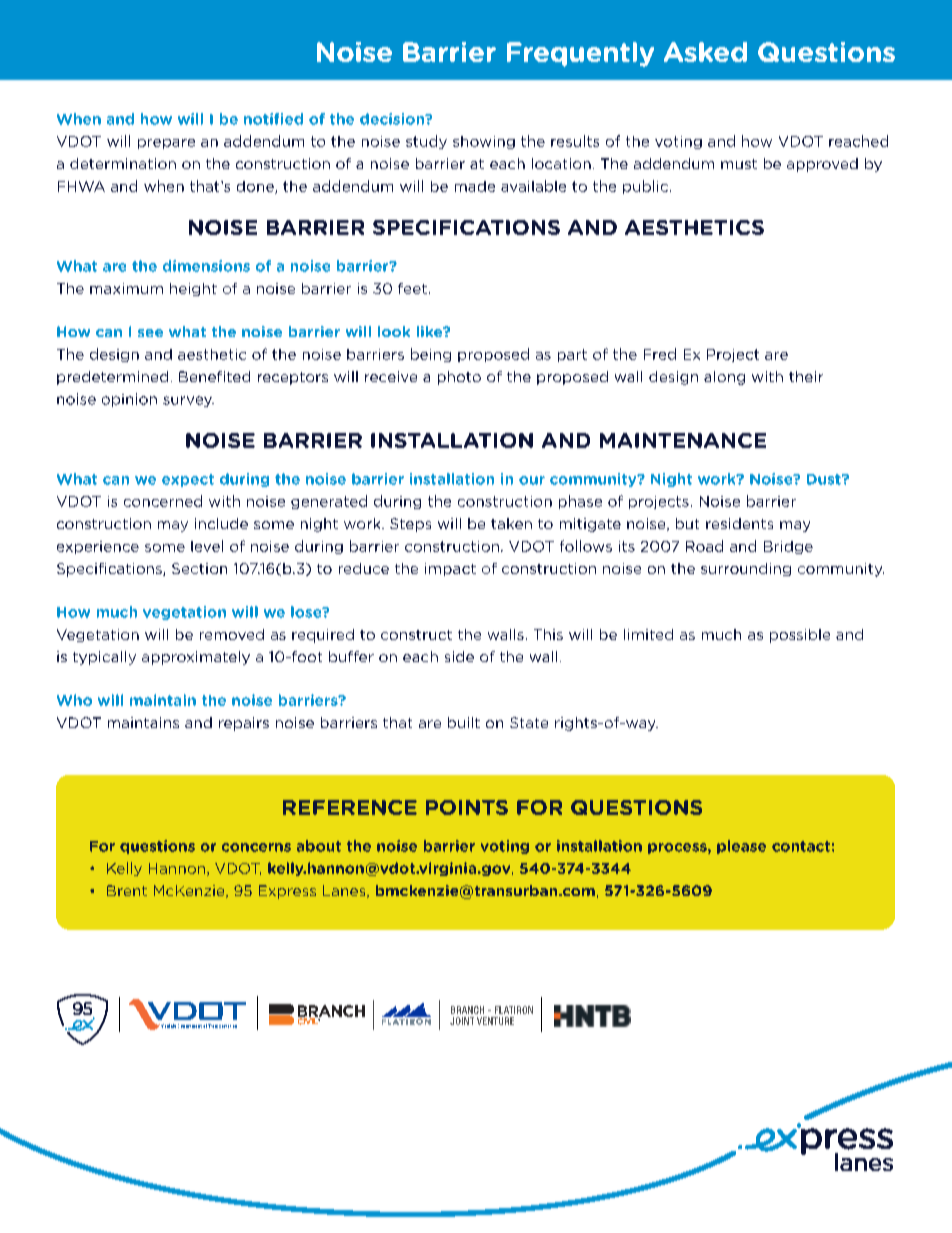 This screenshot has width=952, height=1233. I want to click on built, so click(464, 722).
